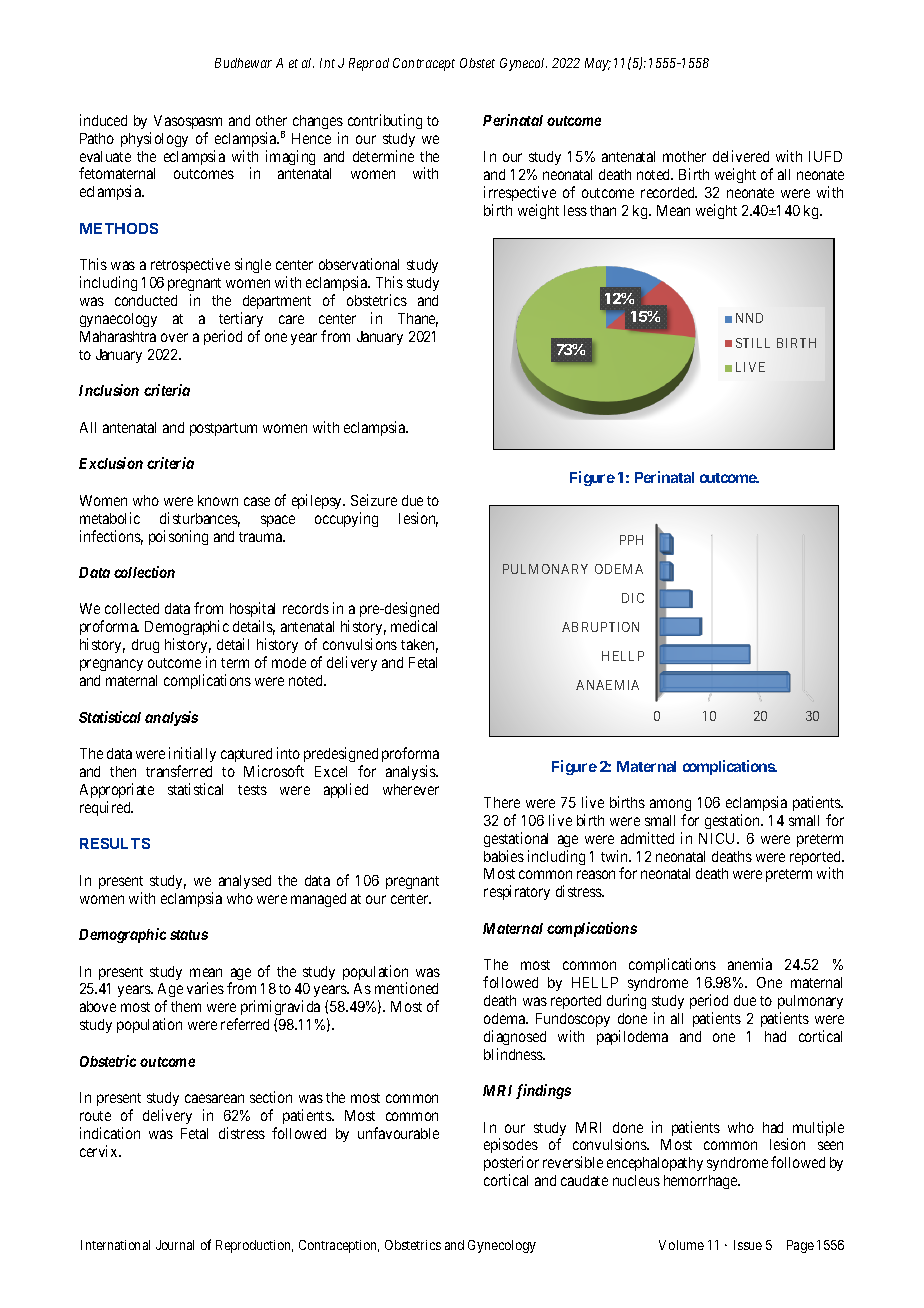 The image size is (924, 1308). Describe the element at coordinates (753, 343) in the screenshot. I see `STILL` at that location.
